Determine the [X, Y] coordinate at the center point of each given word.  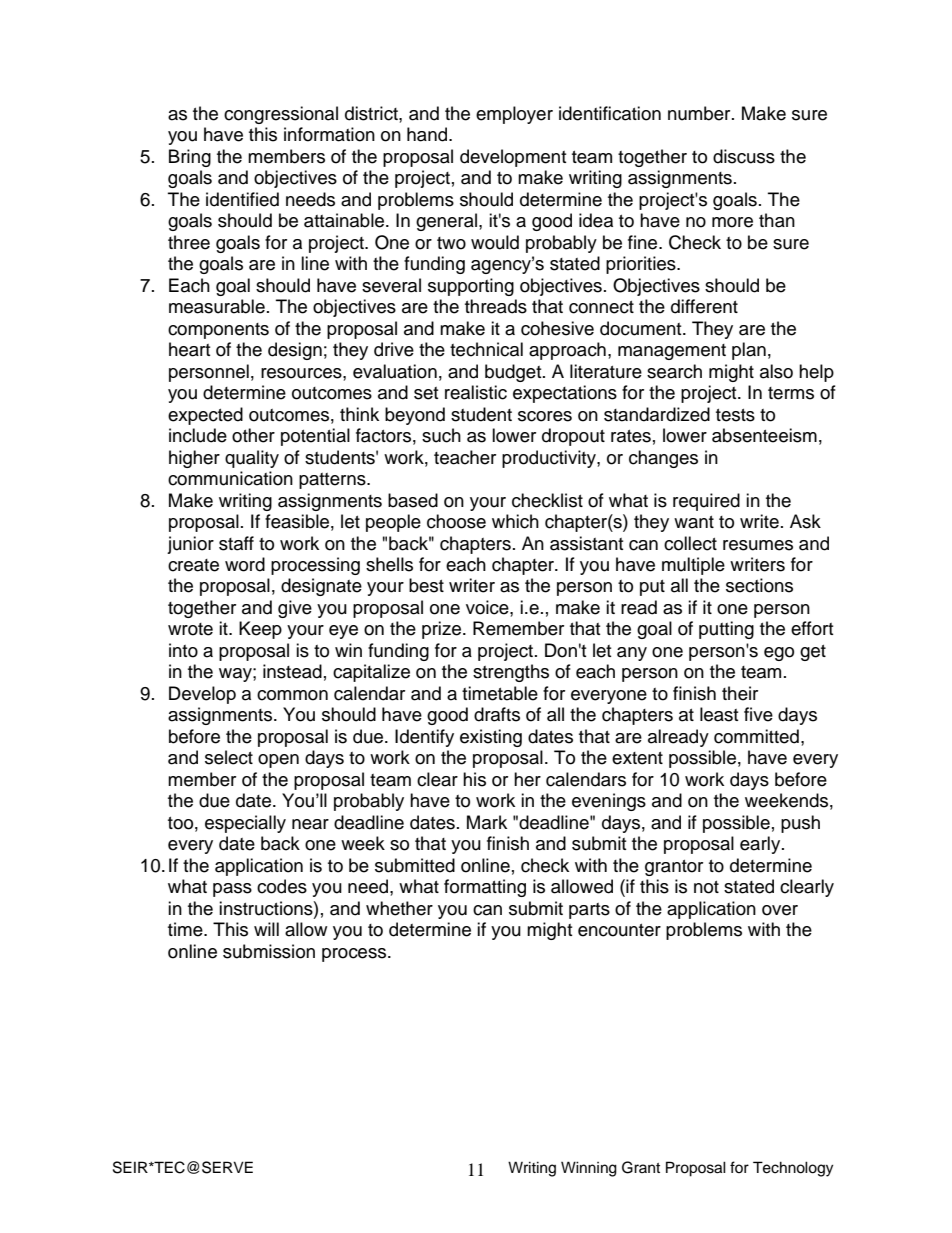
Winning [589, 1169]
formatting [485, 888]
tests [735, 415]
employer [514, 115]
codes [282, 886]
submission [269, 951]
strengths [511, 673]
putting [726, 630]
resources [302, 373]
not [706, 887]
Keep [260, 630]
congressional [281, 115]
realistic [476, 392]
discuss [744, 156]
